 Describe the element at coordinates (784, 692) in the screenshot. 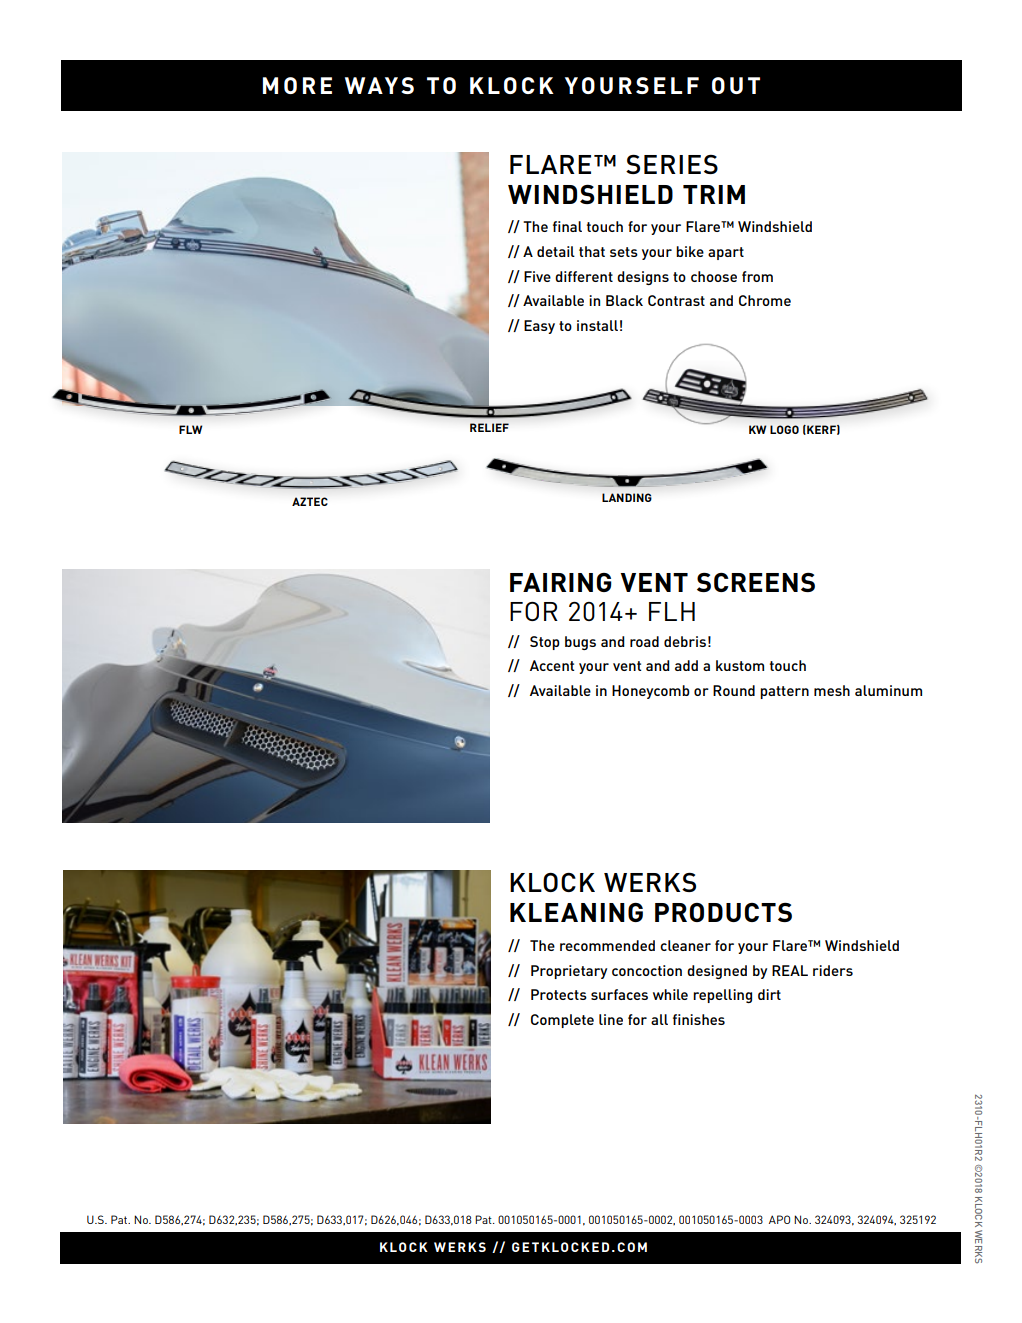

I see `pattern` at that location.
